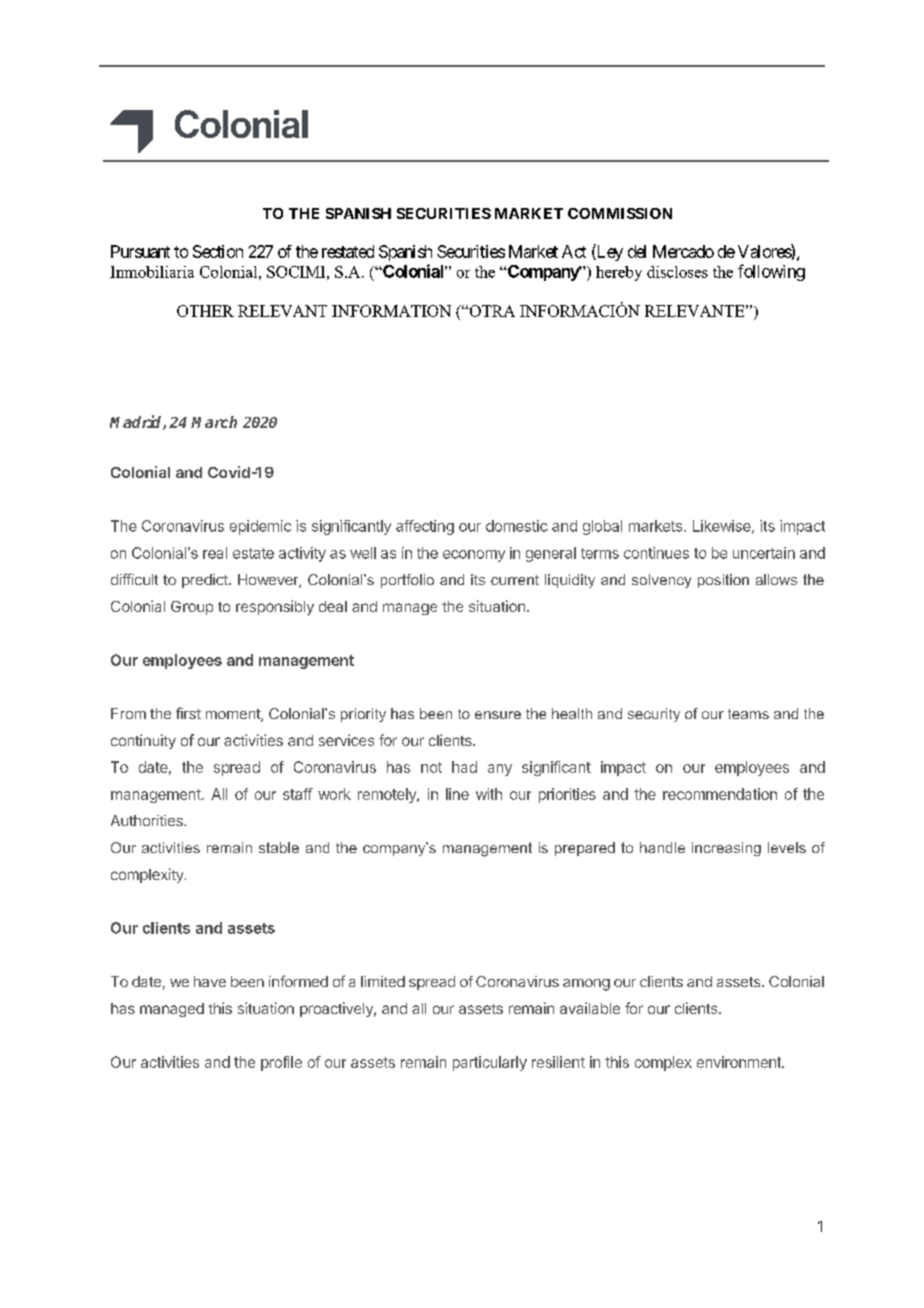  What do you see at coordinates (720, 794) in the screenshot?
I see `recommendation` at bounding box center [720, 794].
